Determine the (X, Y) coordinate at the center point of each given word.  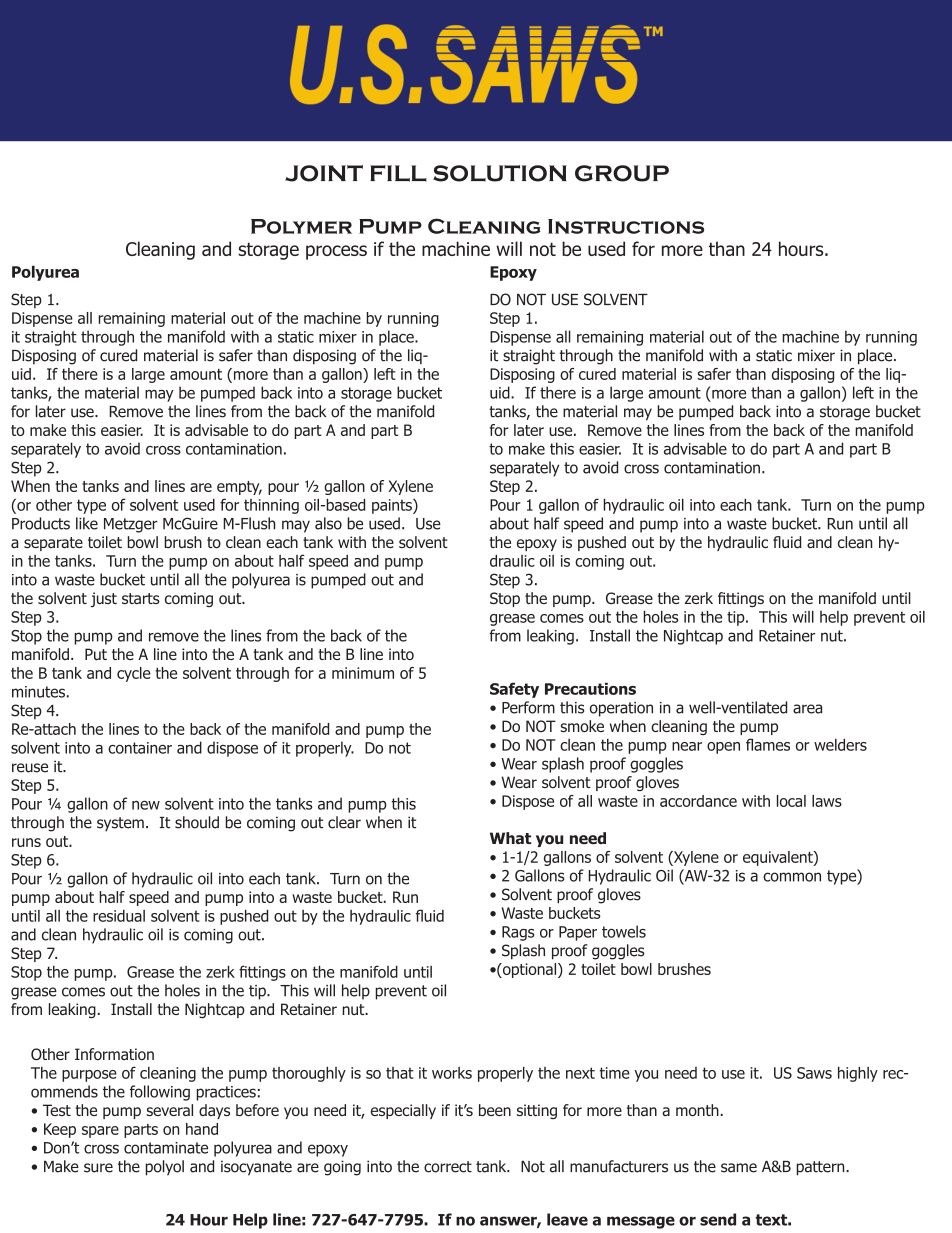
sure (98, 1168)
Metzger (131, 525)
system (120, 824)
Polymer (301, 226)
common (792, 877)
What (510, 838)
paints (393, 506)
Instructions (626, 226)
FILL (398, 173)
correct (448, 1167)
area (807, 709)
